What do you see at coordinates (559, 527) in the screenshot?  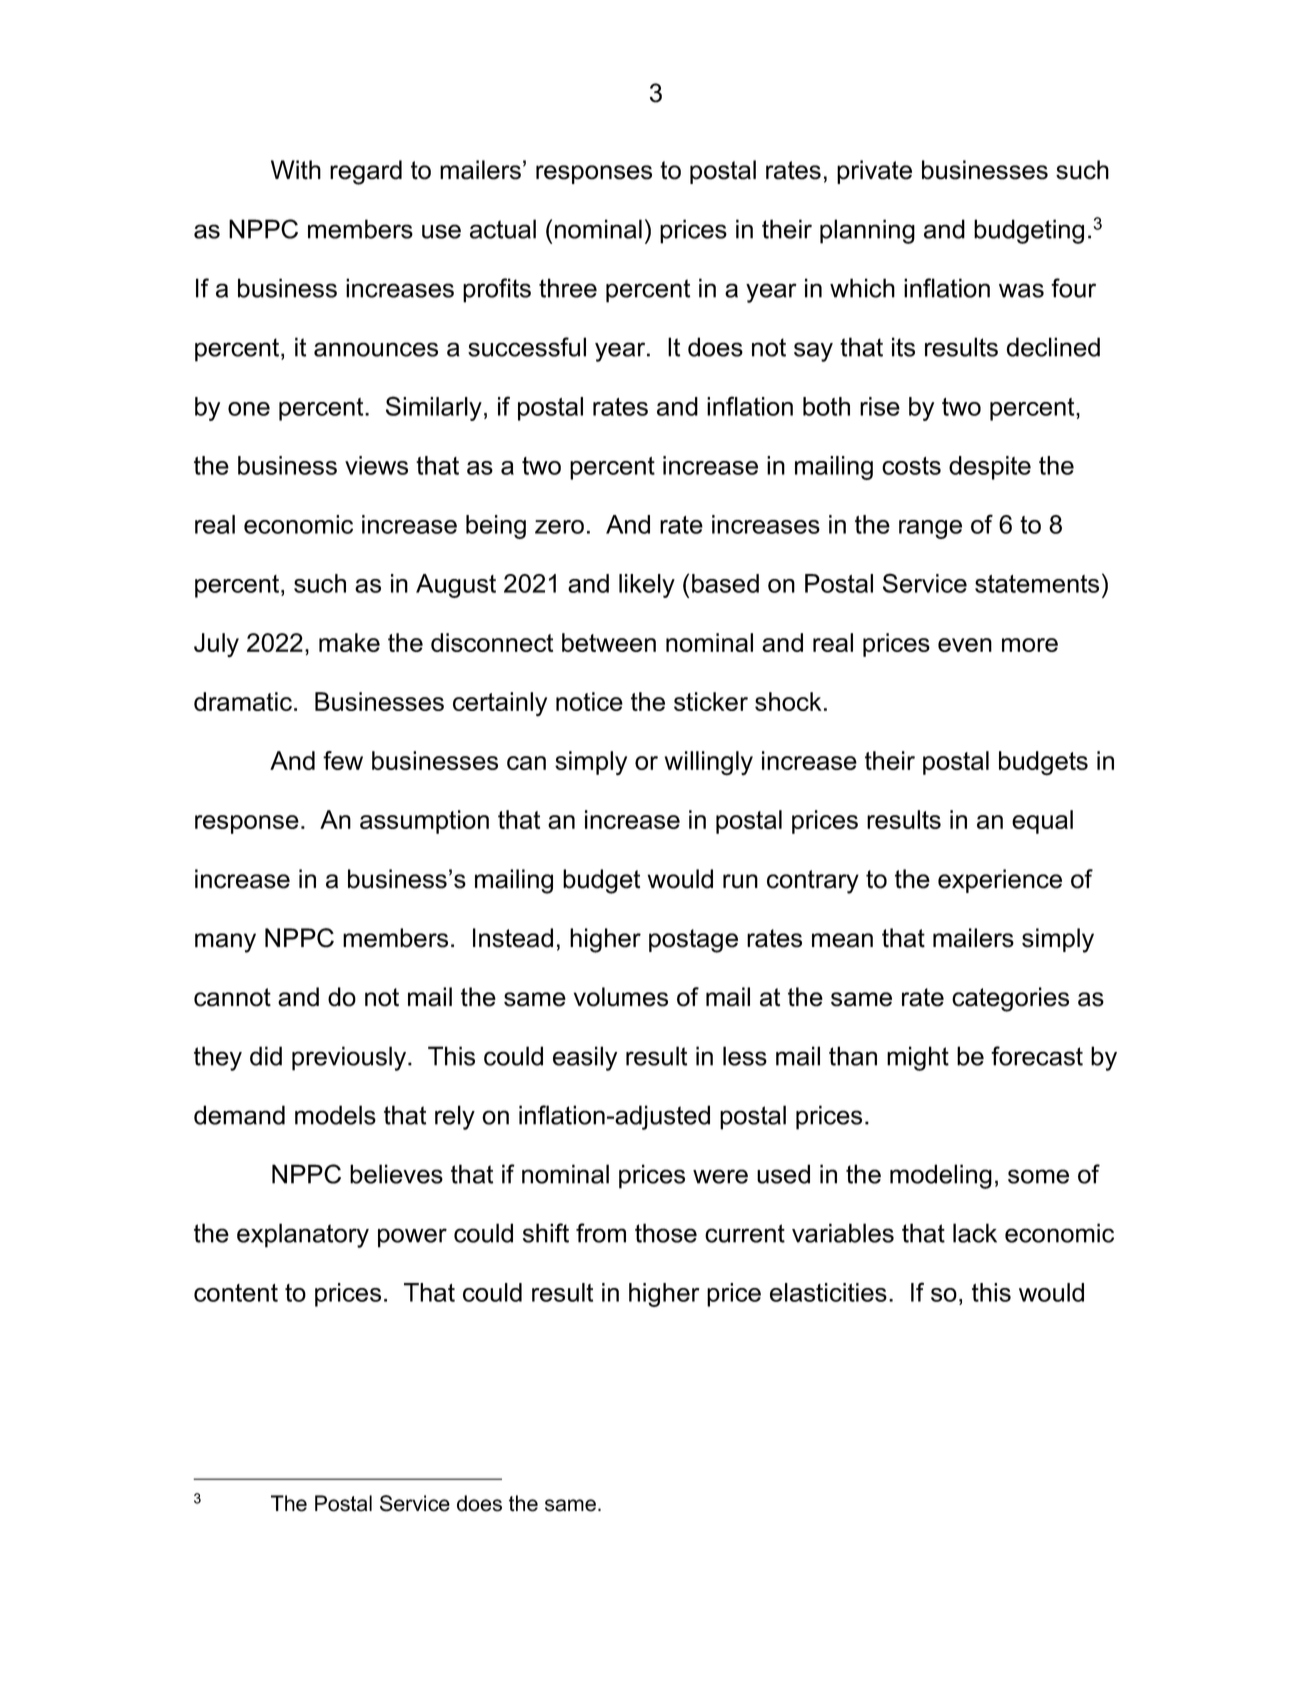 I see `zero` at bounding box center [559, 527].
